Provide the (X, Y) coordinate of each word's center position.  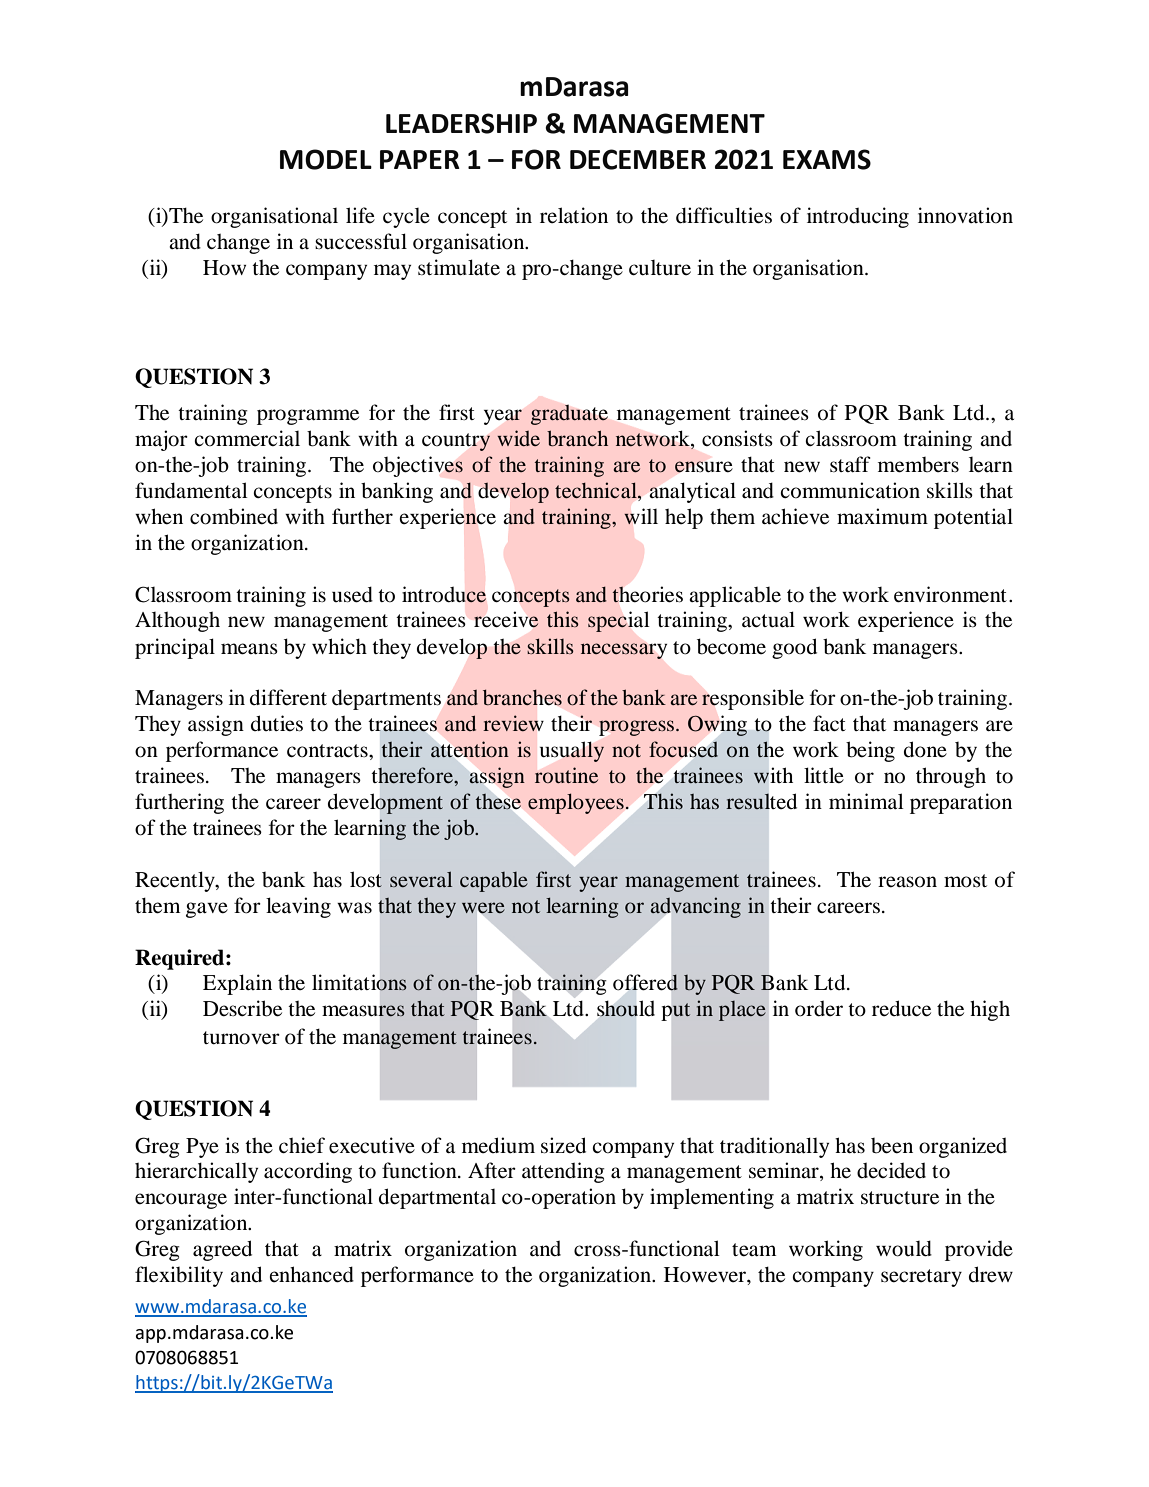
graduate (569, 415)
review (513, 723)
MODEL (326, 159)
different (288, 697)
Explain (237, 984)
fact (829, 723)
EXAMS (827, 159)
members (918, 465)
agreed (222, 1250)
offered (645, 982)
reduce (901, 1008)
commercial (247, 438)
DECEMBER (638, 159)
